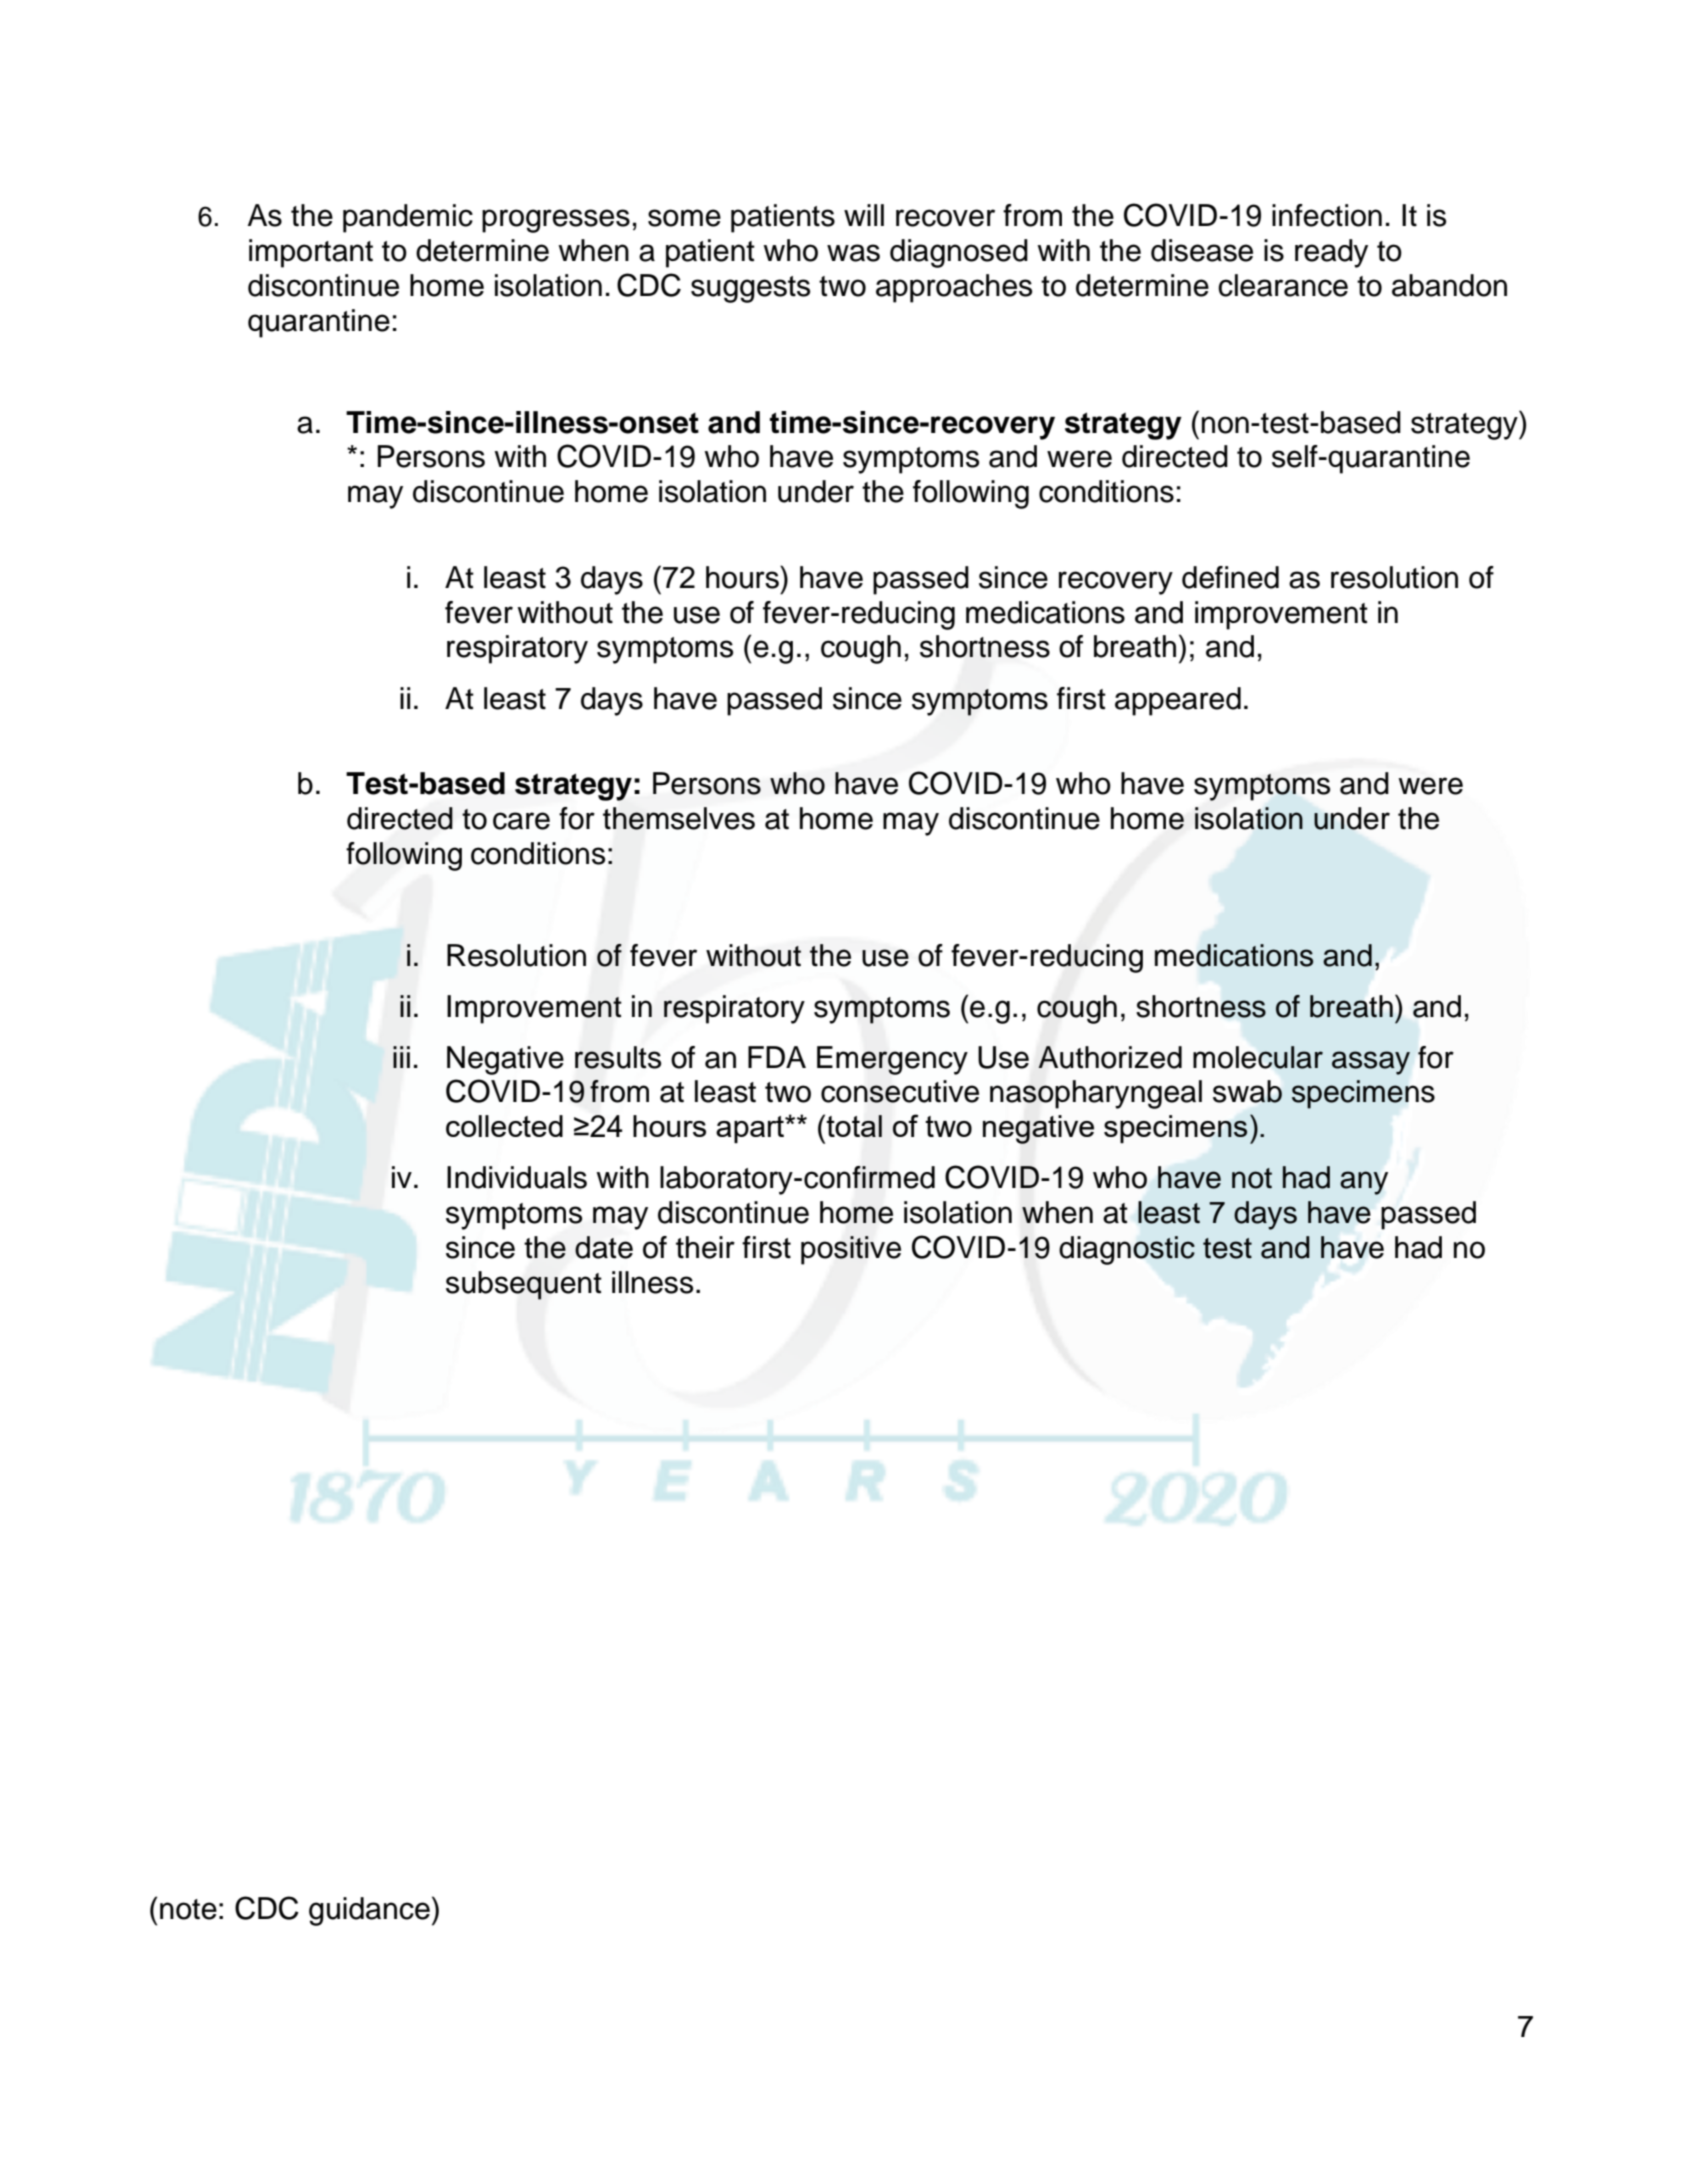  What do you see at coordinates (188, 1909) in the screenshot?
I see `note` at bounding box center [188, 1909].
